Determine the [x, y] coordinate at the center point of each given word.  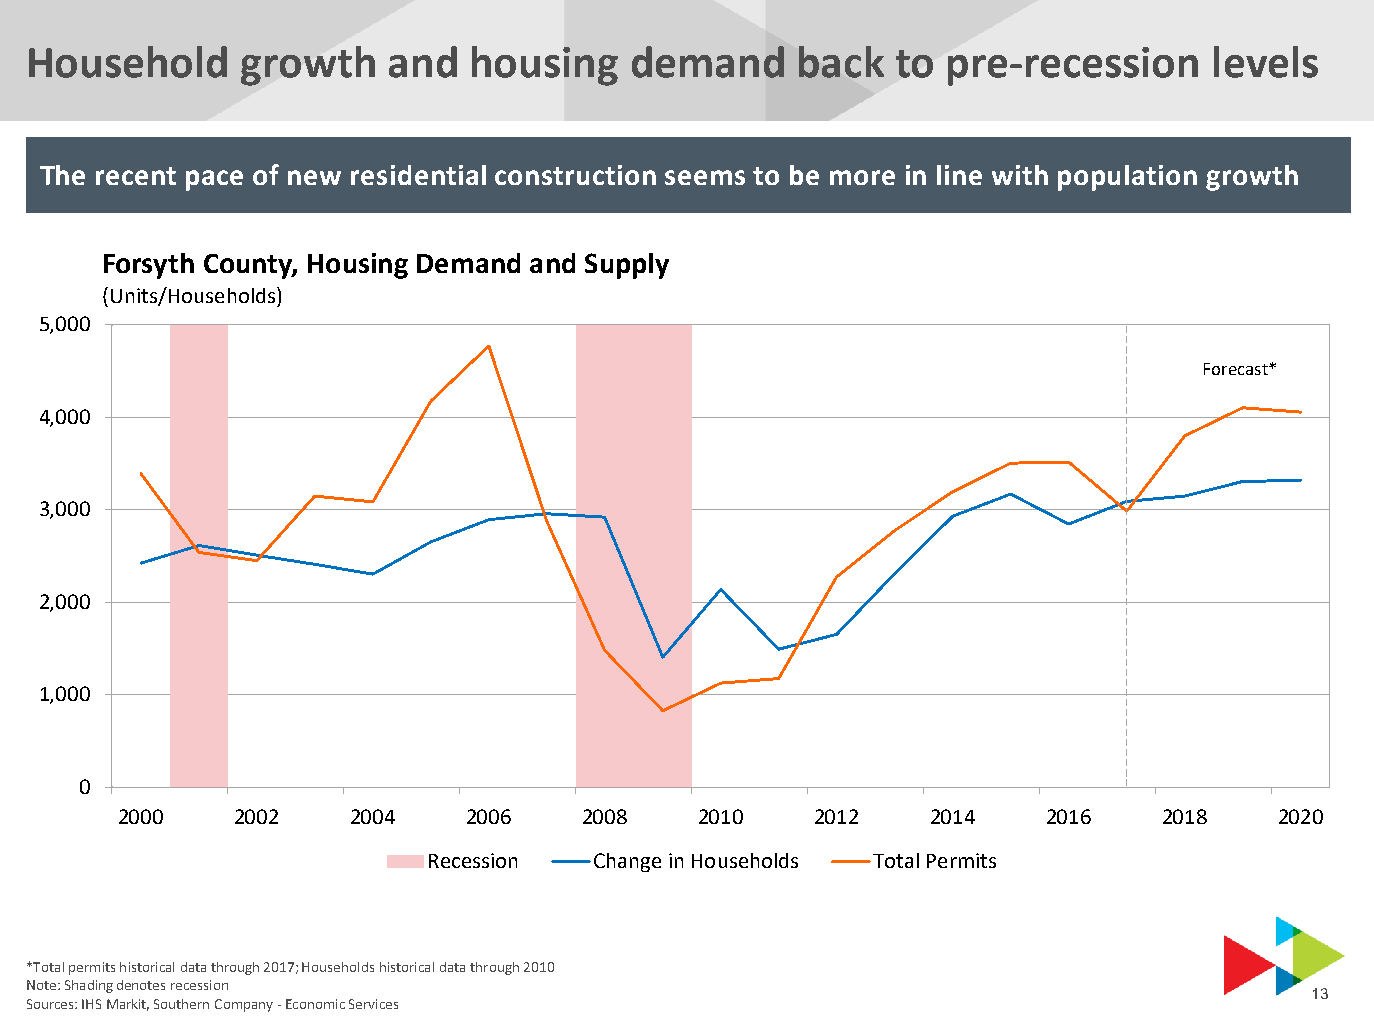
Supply [627, 266]
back [841, 62]
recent [136, 176]
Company [244, 1005]
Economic [315, 1004]
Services [373, 1004]
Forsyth [149, 266]
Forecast [1237, 369]
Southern [181, 1004]
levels [1266, 62]
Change [627, 862]
